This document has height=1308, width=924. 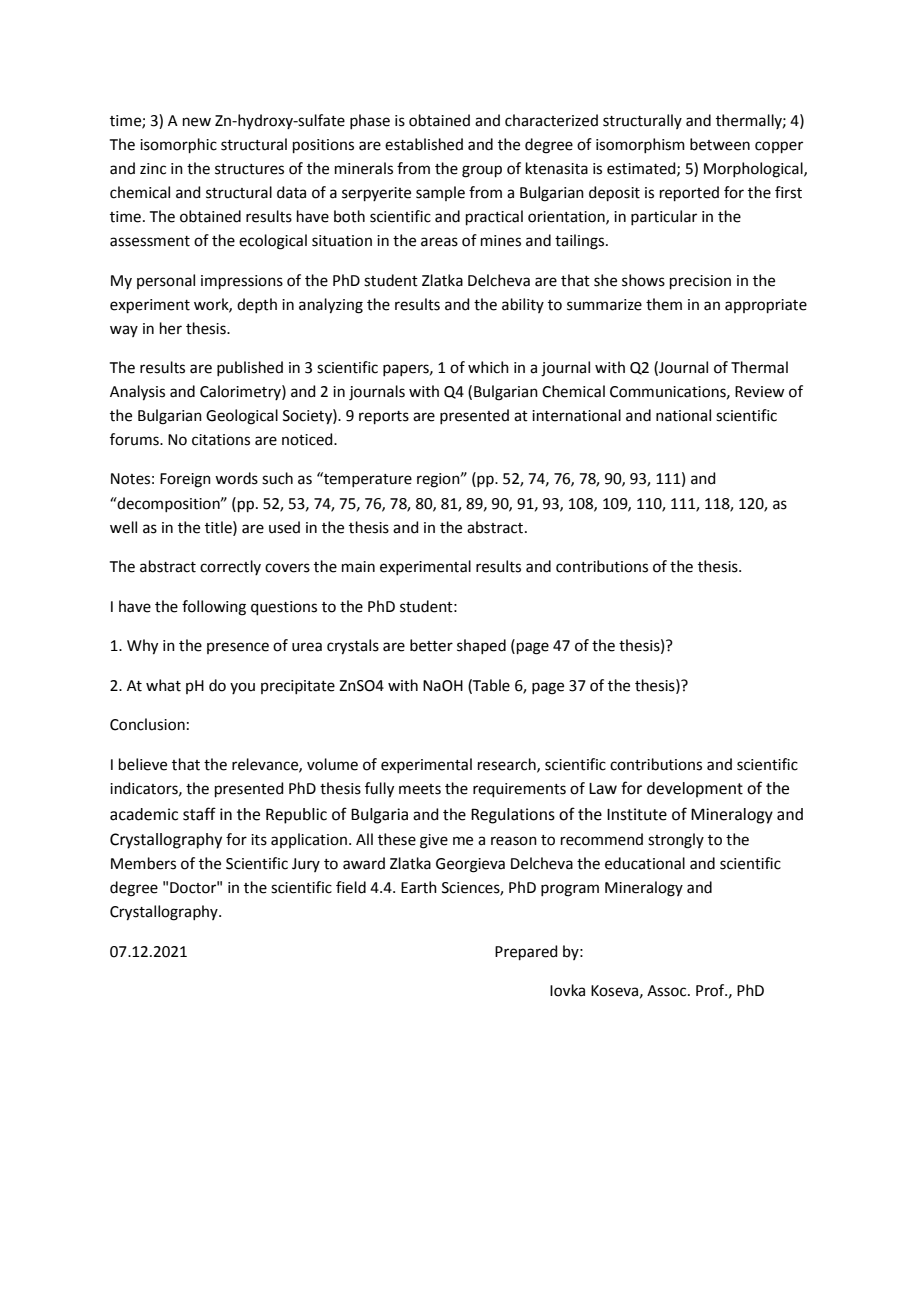 What do you see at coordinates (178, 145) in the document?
I see `isomorphic` at bounding box center [178, 145].
